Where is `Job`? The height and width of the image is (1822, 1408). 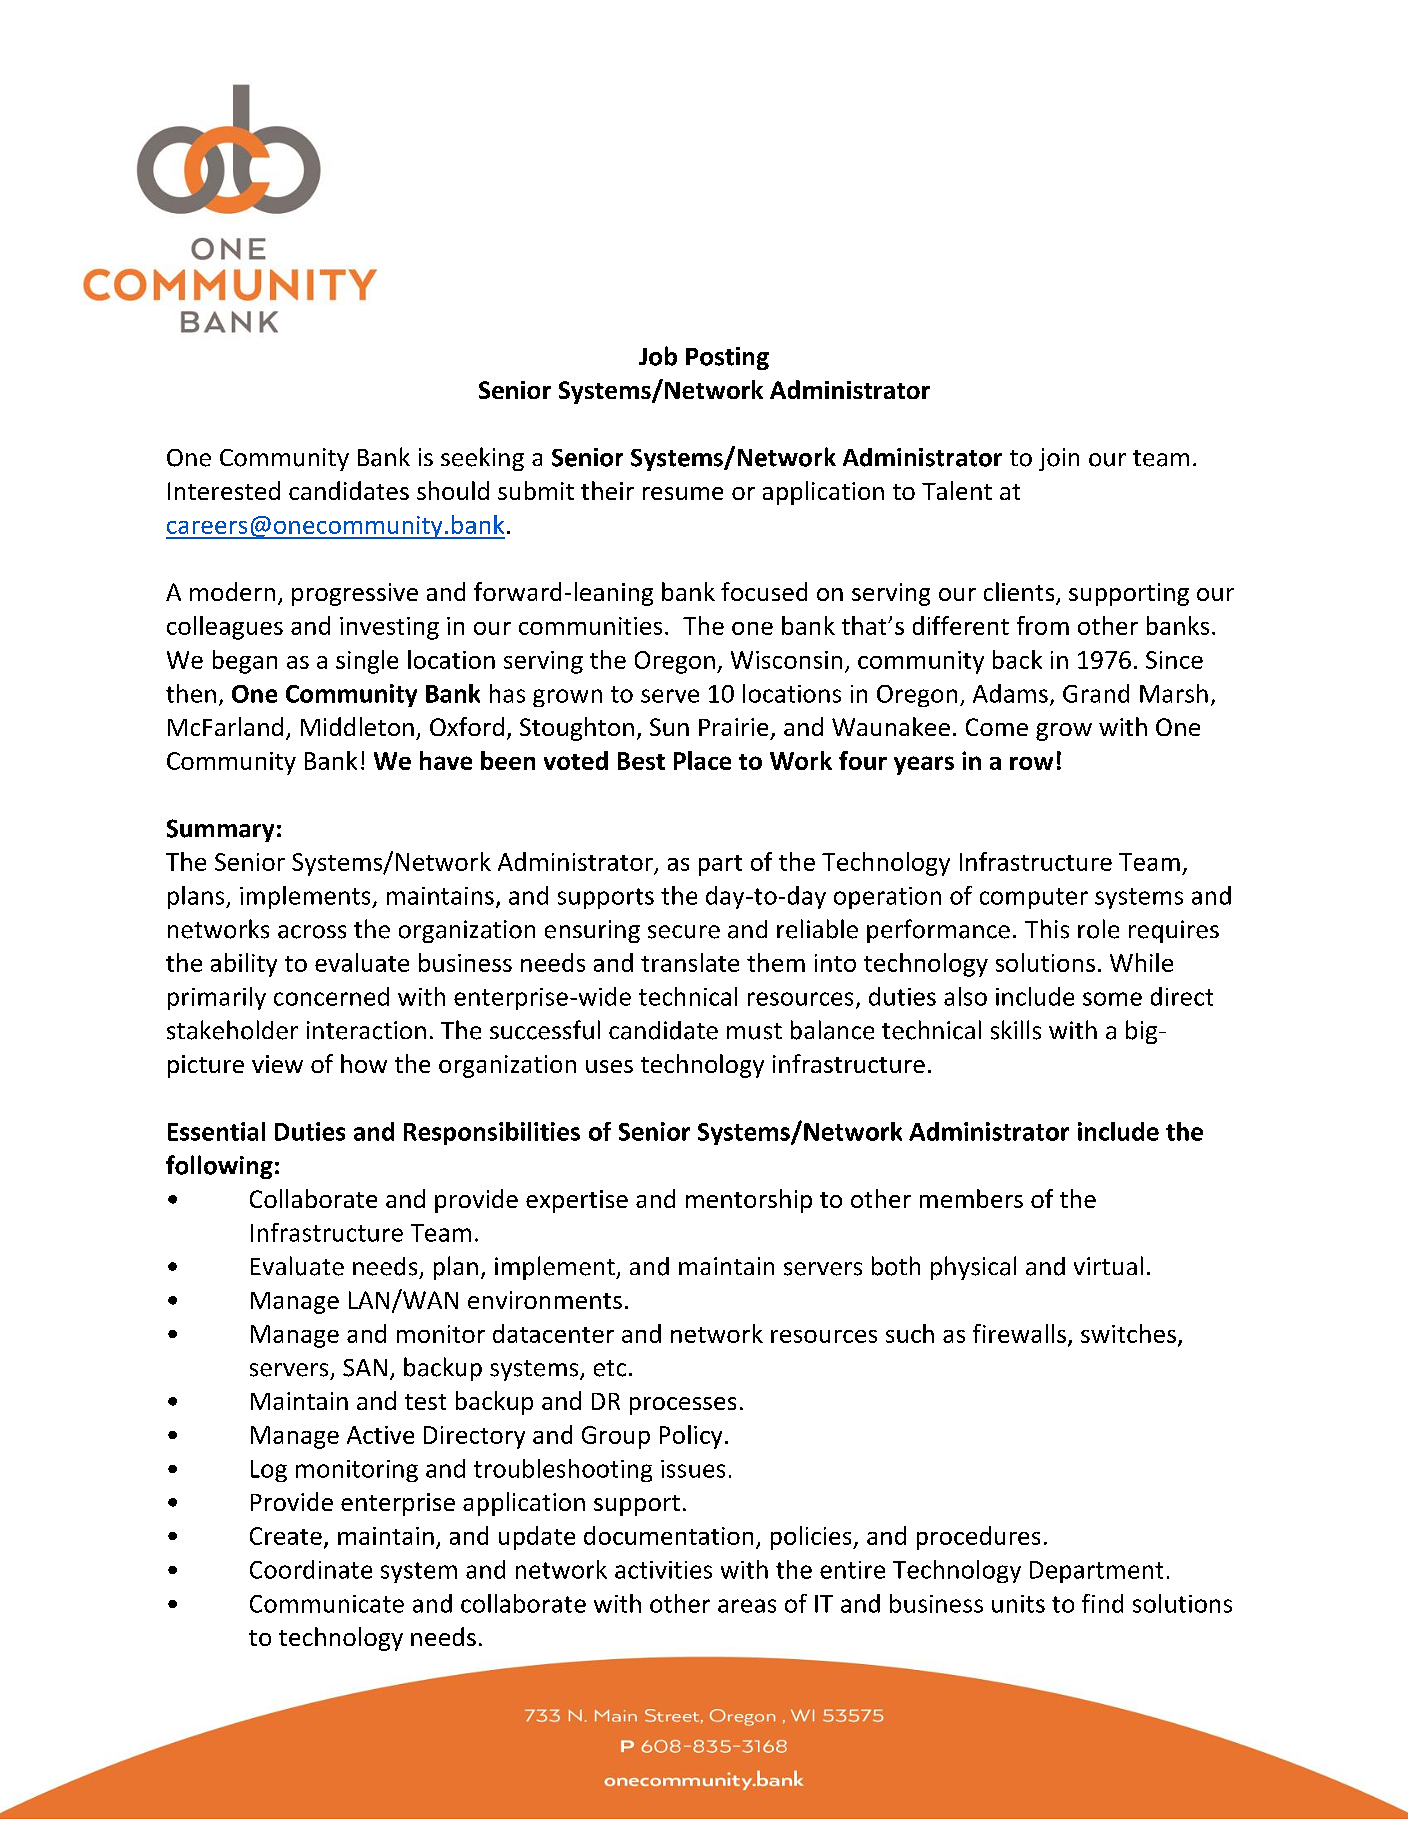
Job is located at coordinates (658, 356).
